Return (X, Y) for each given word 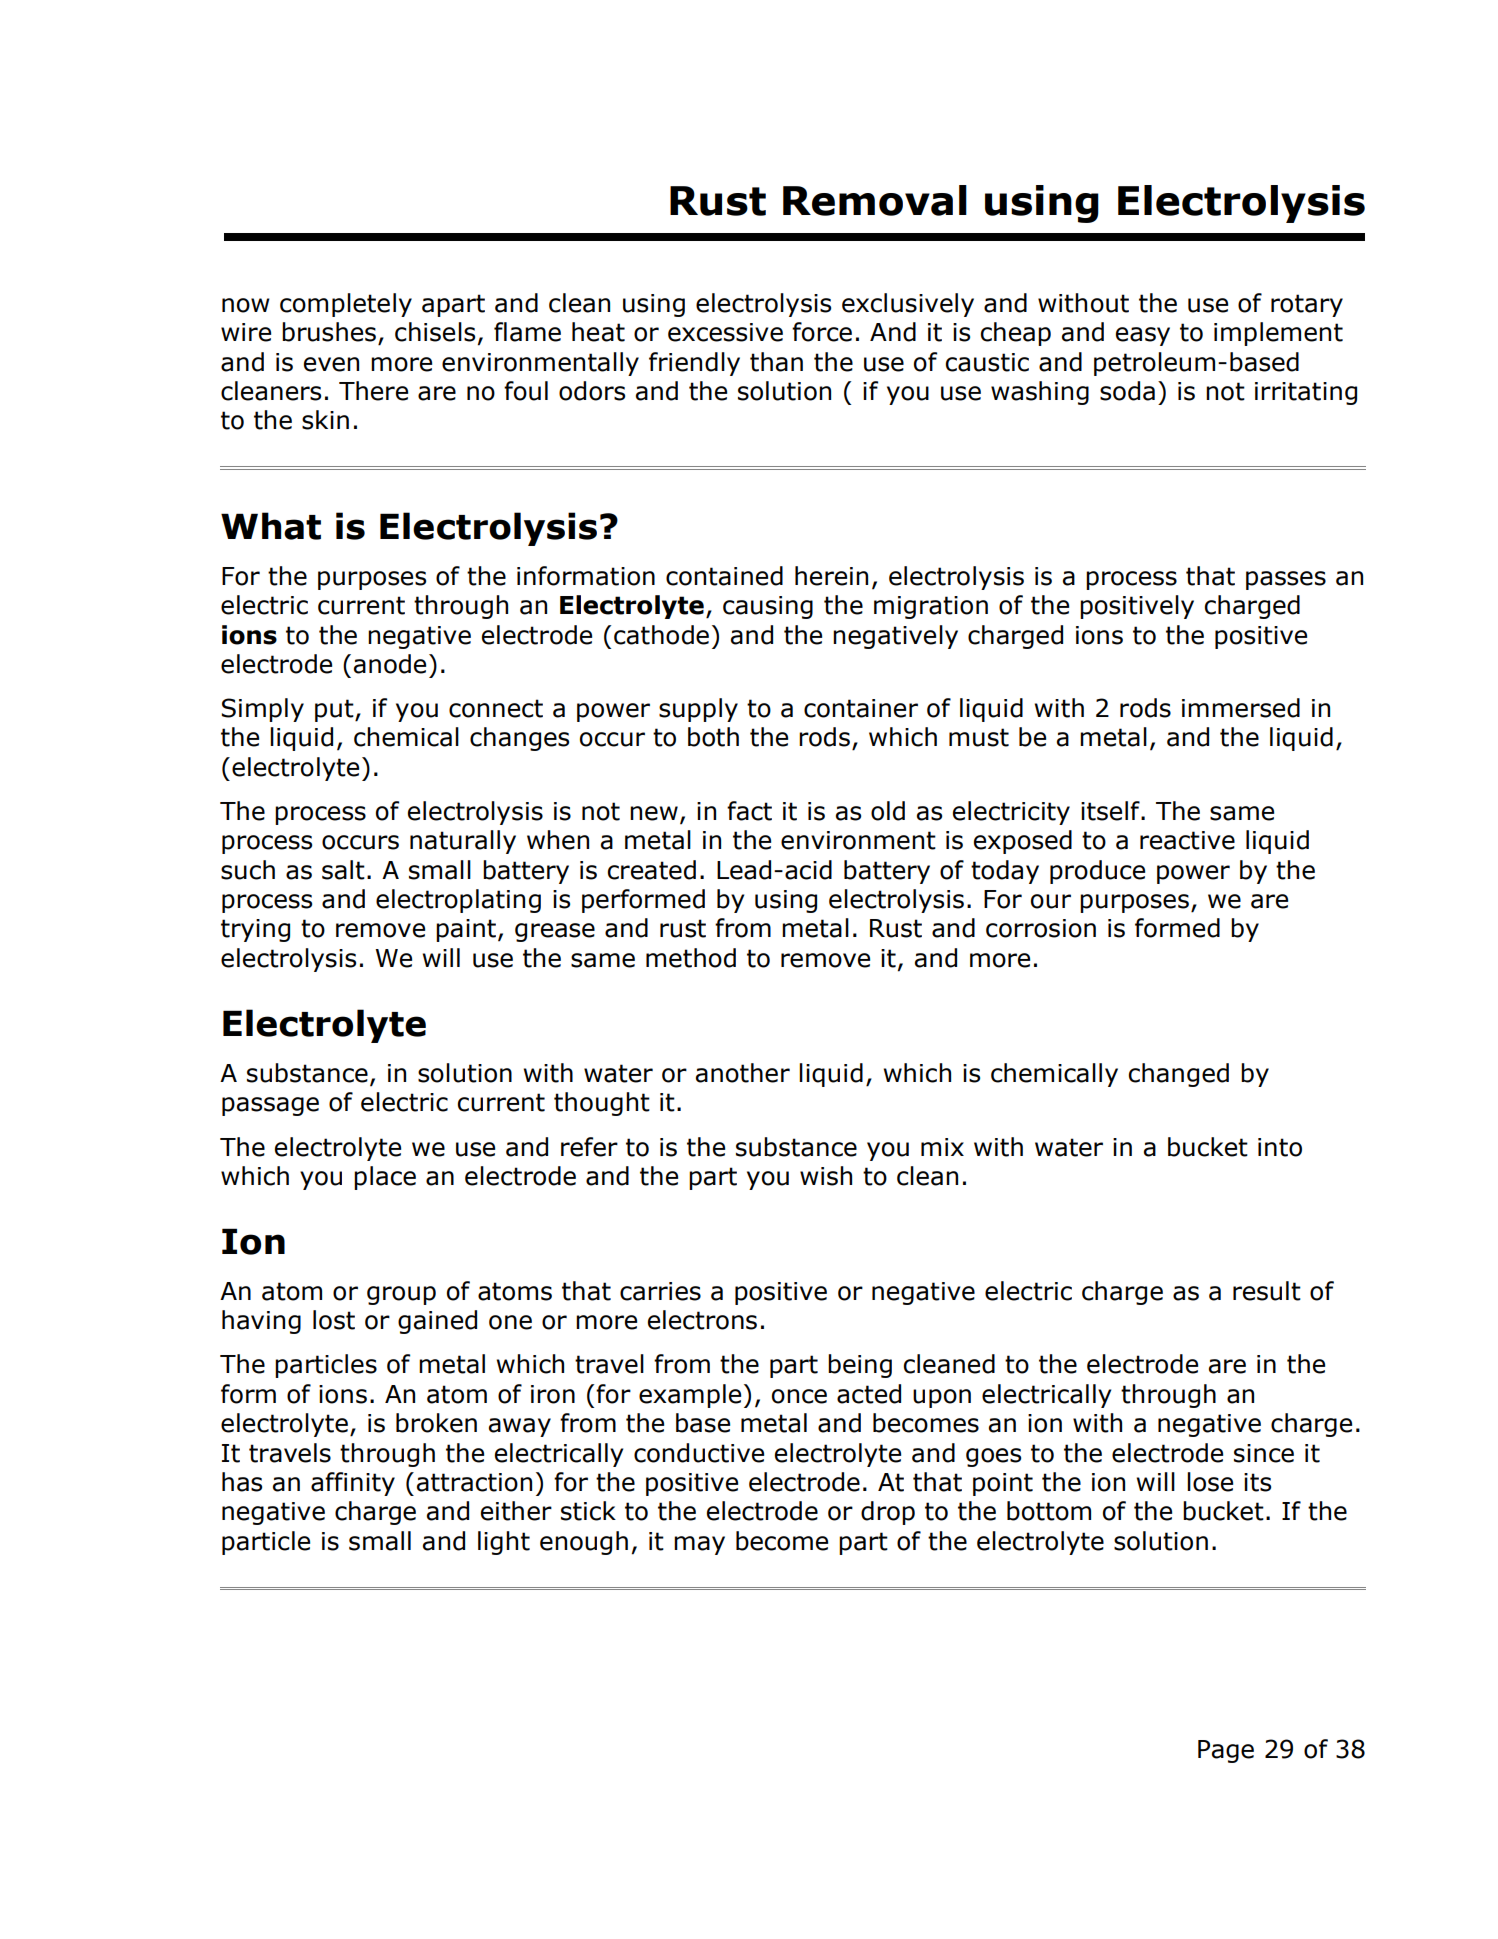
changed (1179, 1075)
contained (724, 576)
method (691, 958)
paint (467, 930)
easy (1143, 336)
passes (1286, 580)
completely (346, 305)
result (1267, 1291)
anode (390, 664)
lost (334, 1320)
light (504, 1543)
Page (1226, 1751)
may (699, 1545)
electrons (702, 1320)
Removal (875, 200)
